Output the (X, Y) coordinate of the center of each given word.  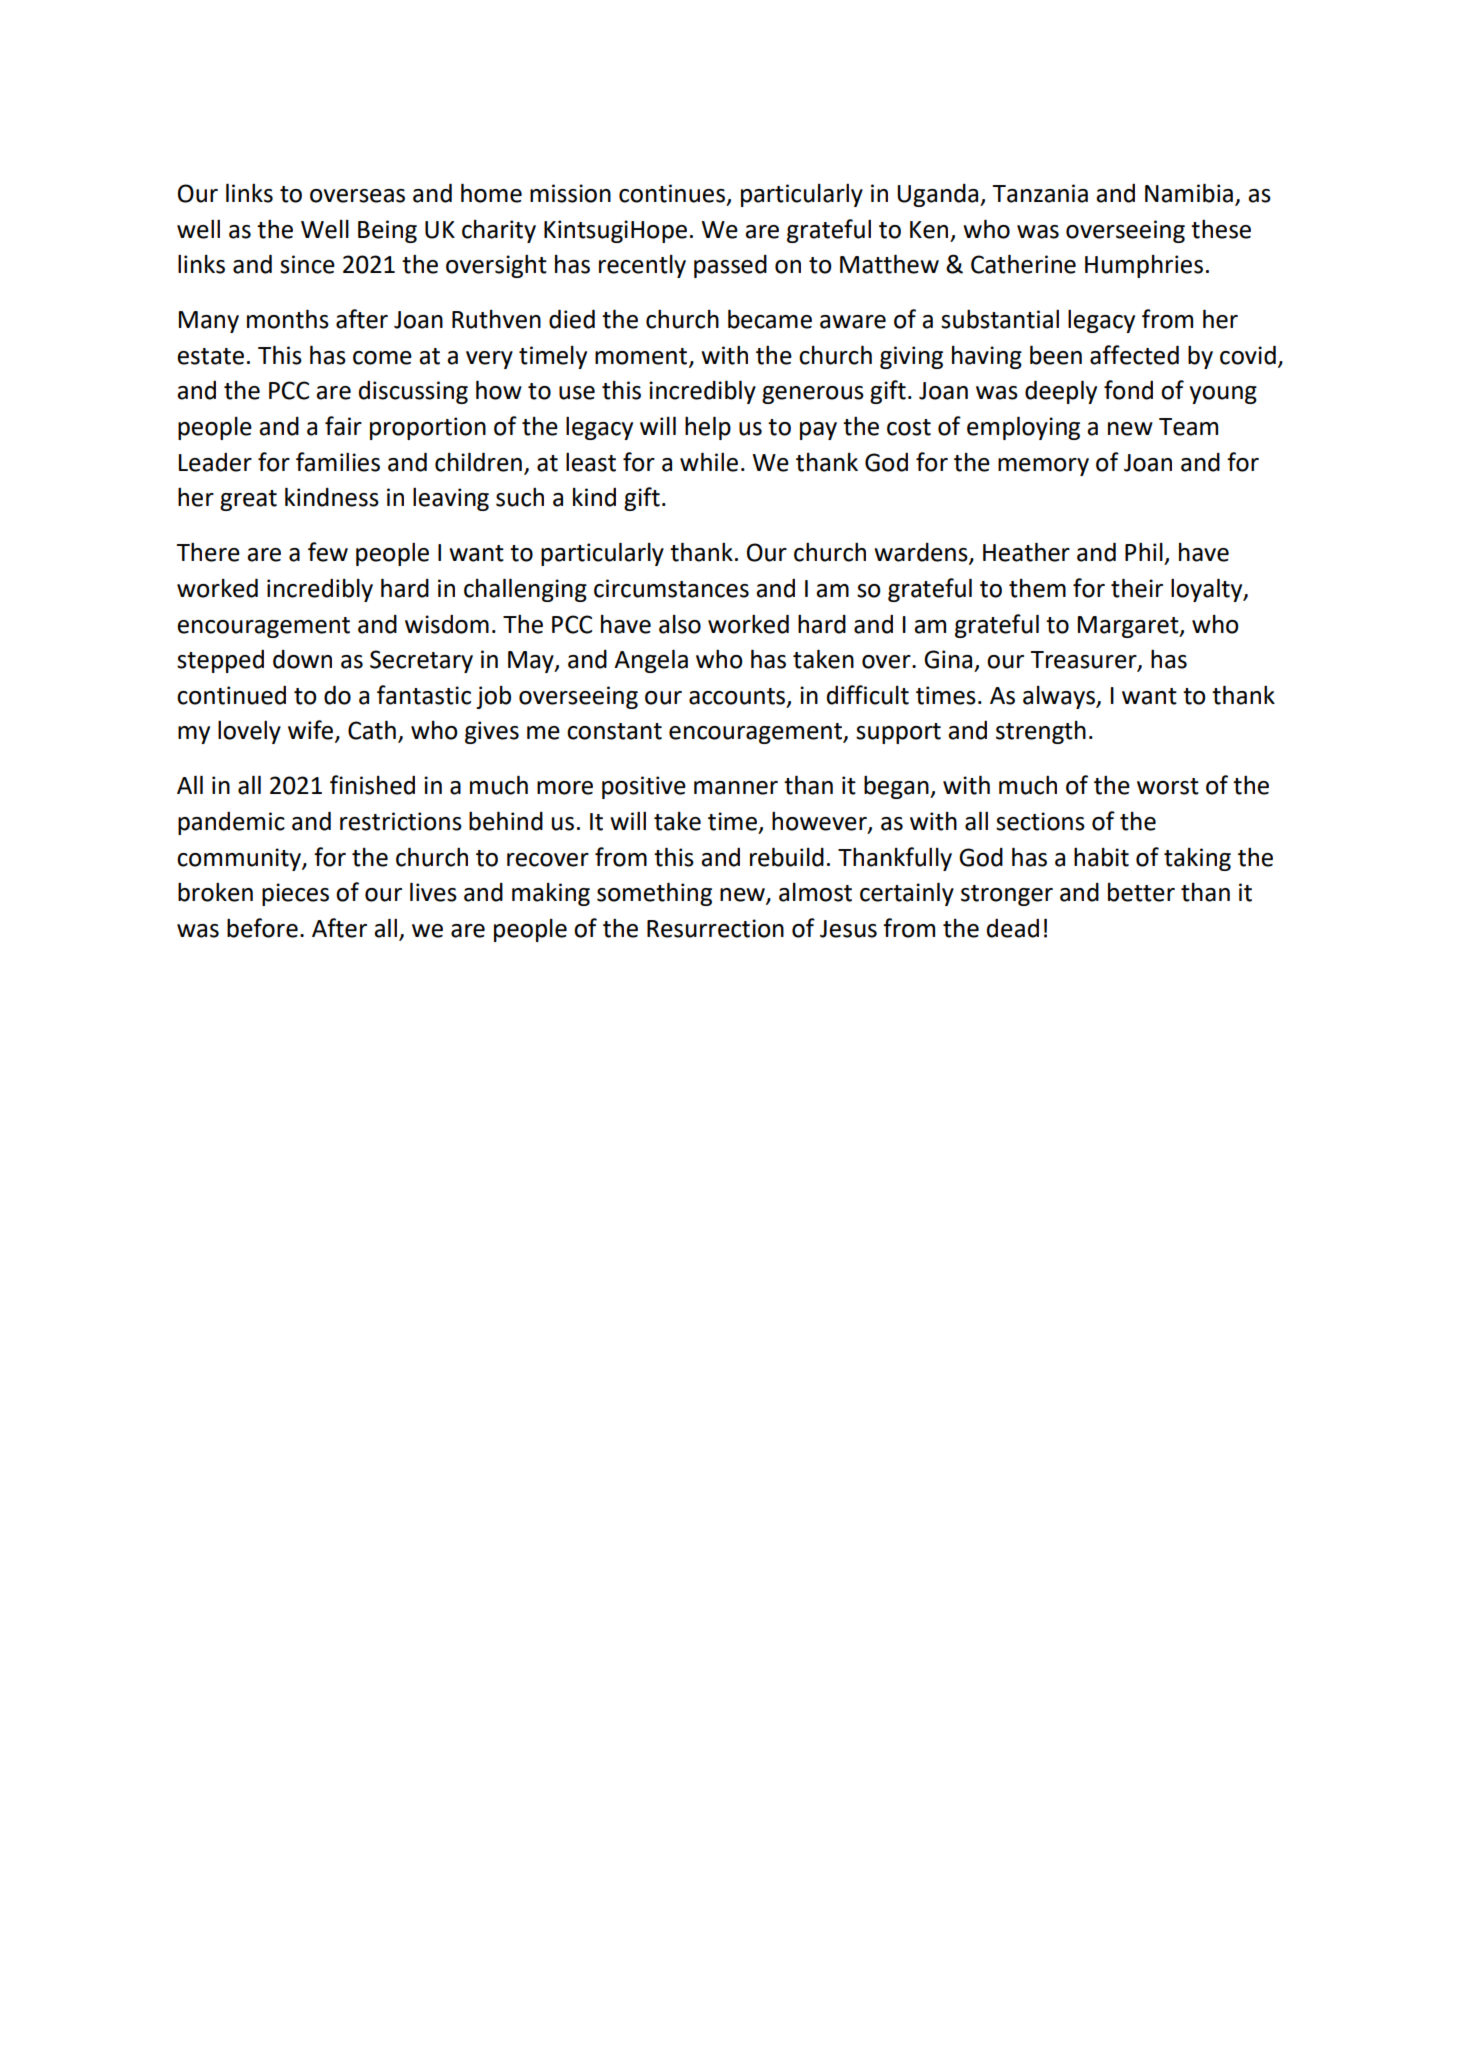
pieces (295, 894)
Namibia (1189, 193)
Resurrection (715, 928)
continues (672, 193)
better (1141, 892)
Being (387, 231)
